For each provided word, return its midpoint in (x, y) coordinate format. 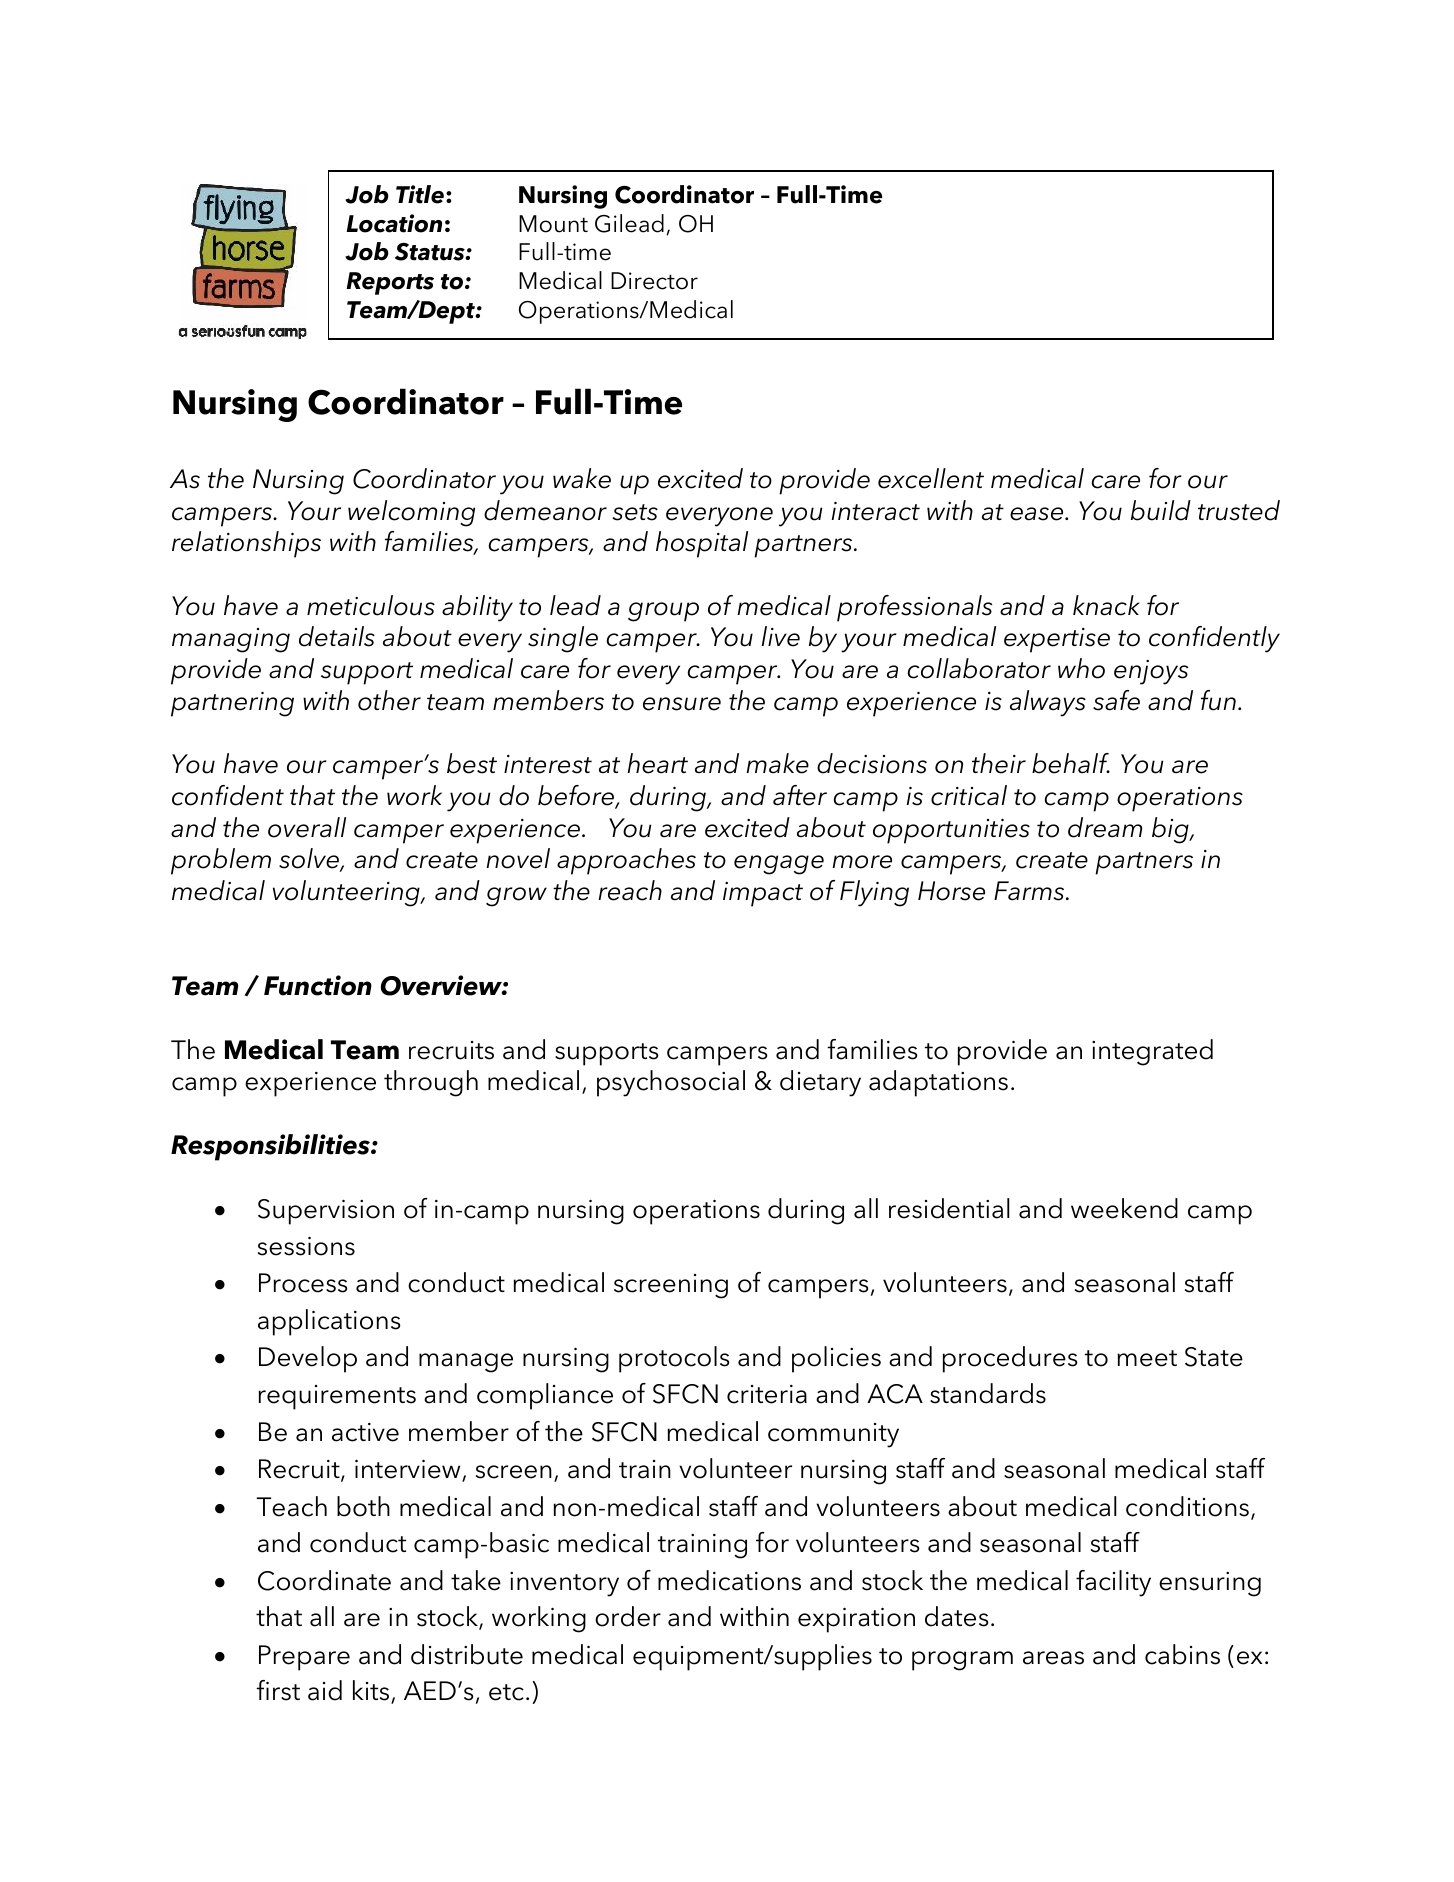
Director (654, 281)
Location (394, 223)
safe (1116, 700)
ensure (682, 704)
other (389, 700)
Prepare (304, 1658)
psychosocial (671, 1083)
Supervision (326, 1212)
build (1161, 510)
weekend (1124, 1208)
